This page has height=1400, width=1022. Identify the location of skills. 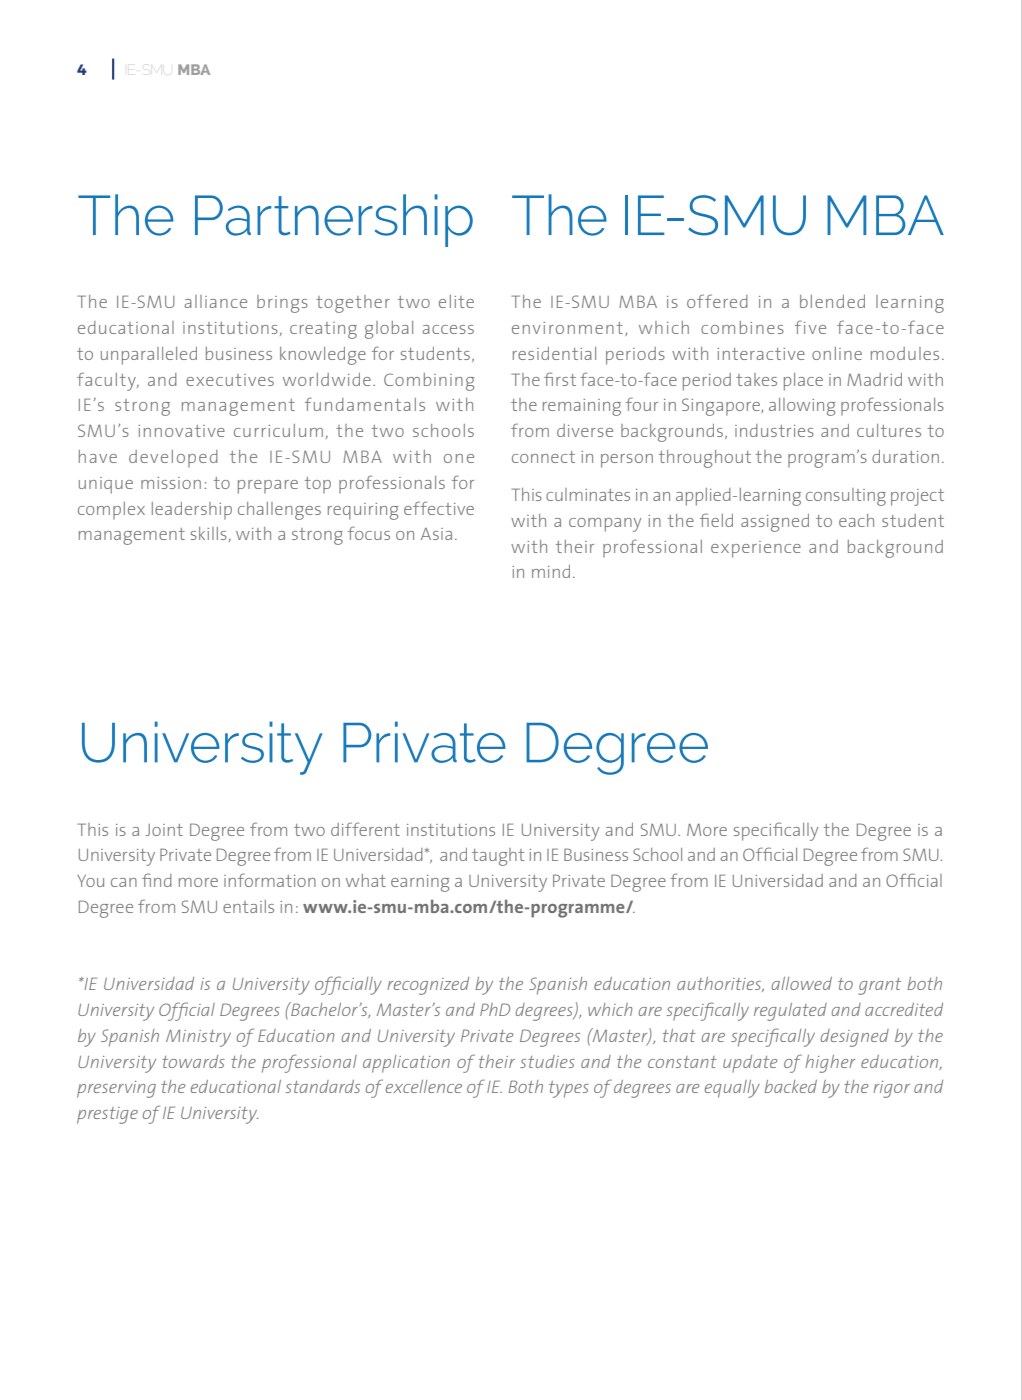
(209, 533).
